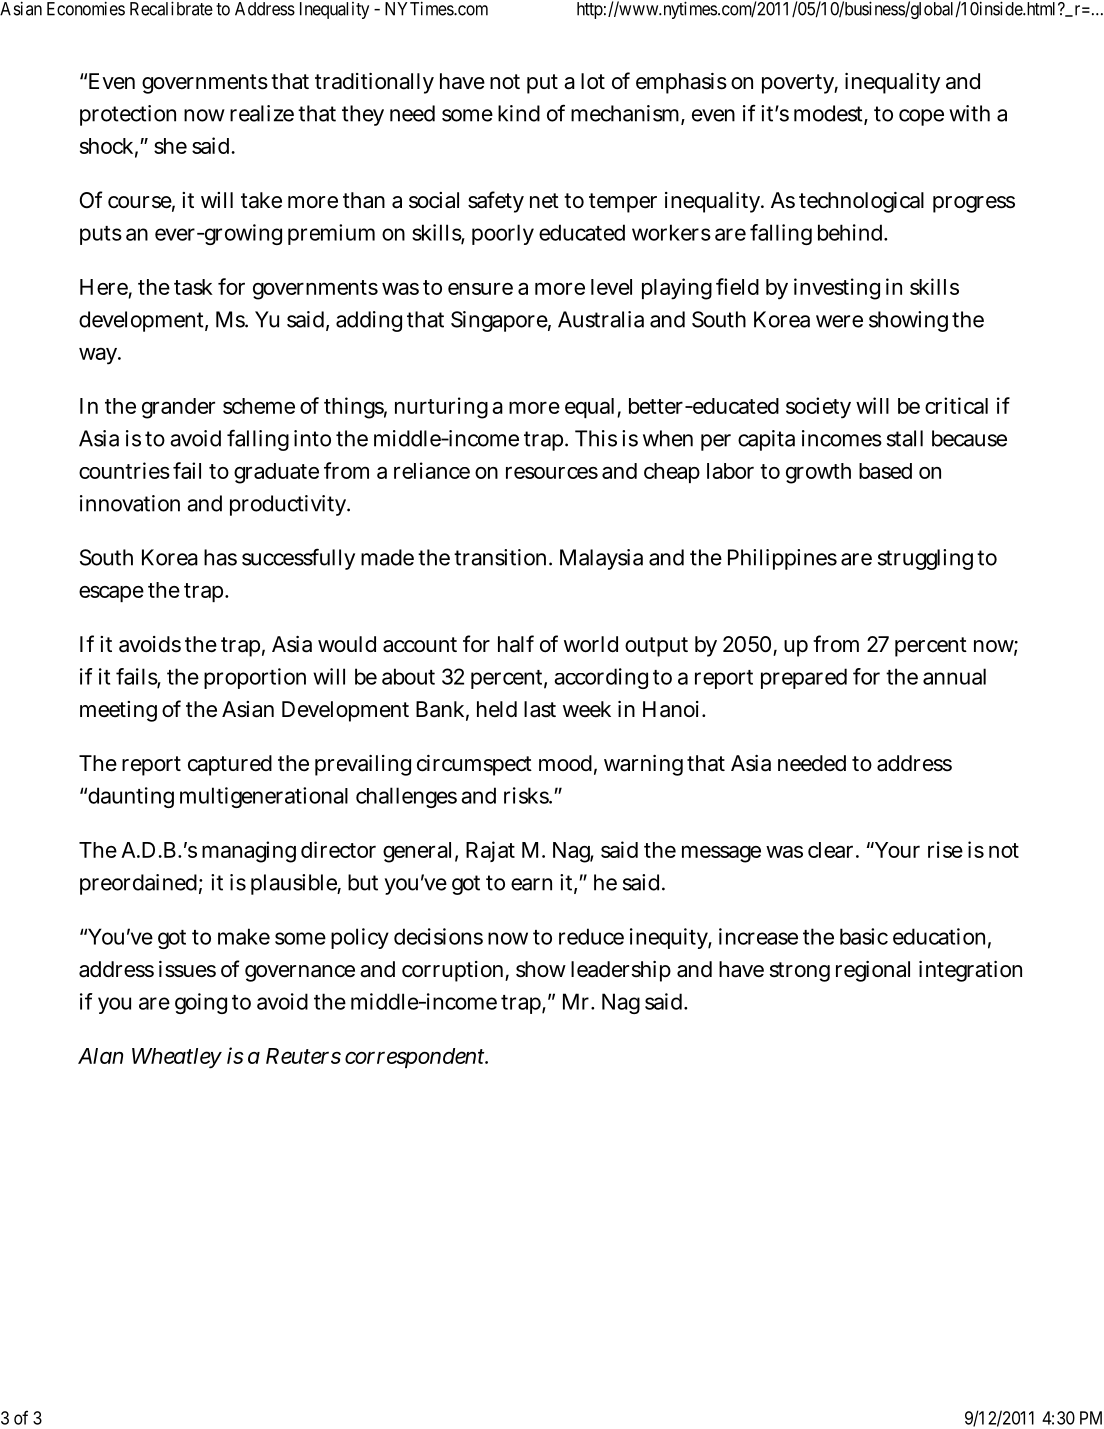  What do you see at coordinates (201, 1003) in the image?
I see `going` at bounding box center [201, 1003].
